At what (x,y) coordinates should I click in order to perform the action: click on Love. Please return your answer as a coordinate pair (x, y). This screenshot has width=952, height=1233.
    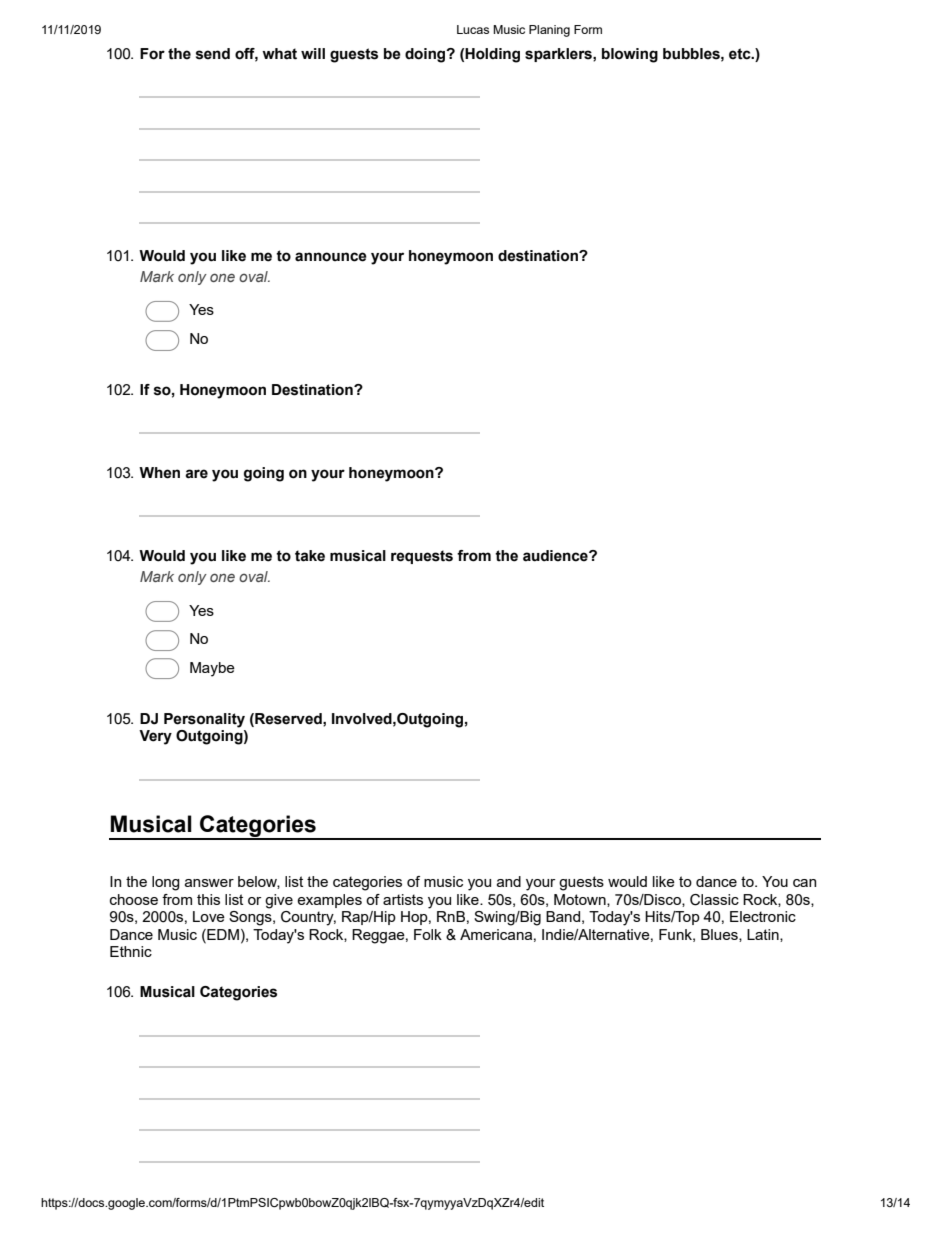
    Looking at the image, I should click on (209, 916).
